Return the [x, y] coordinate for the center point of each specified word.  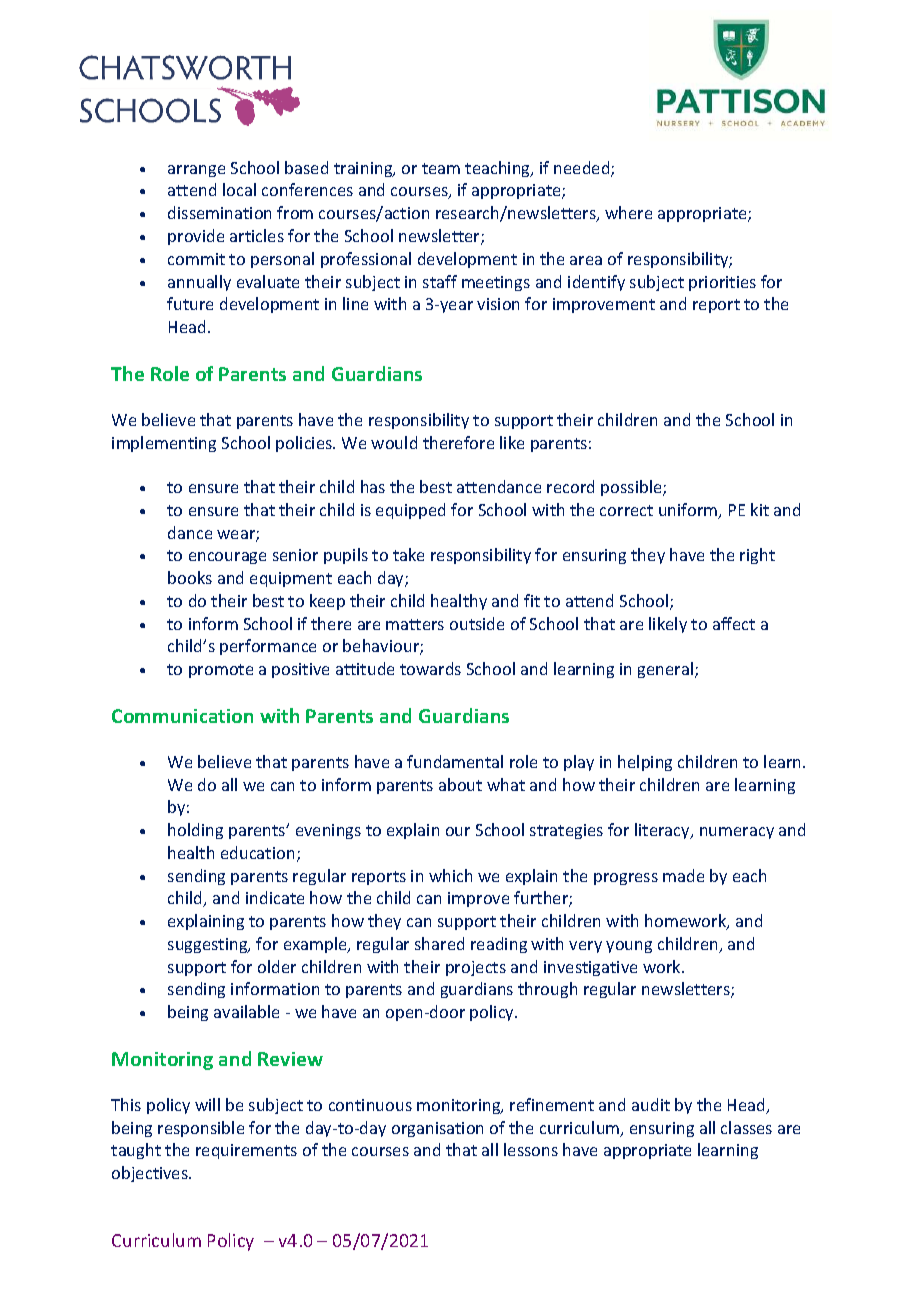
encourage [227, 558]
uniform [689, 511]
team [441, 168]
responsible [201, 1129]
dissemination [219, 212]
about [460, 784]
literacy [663, 831]
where [628, 212]
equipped [410, 511]
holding [195, 831]
